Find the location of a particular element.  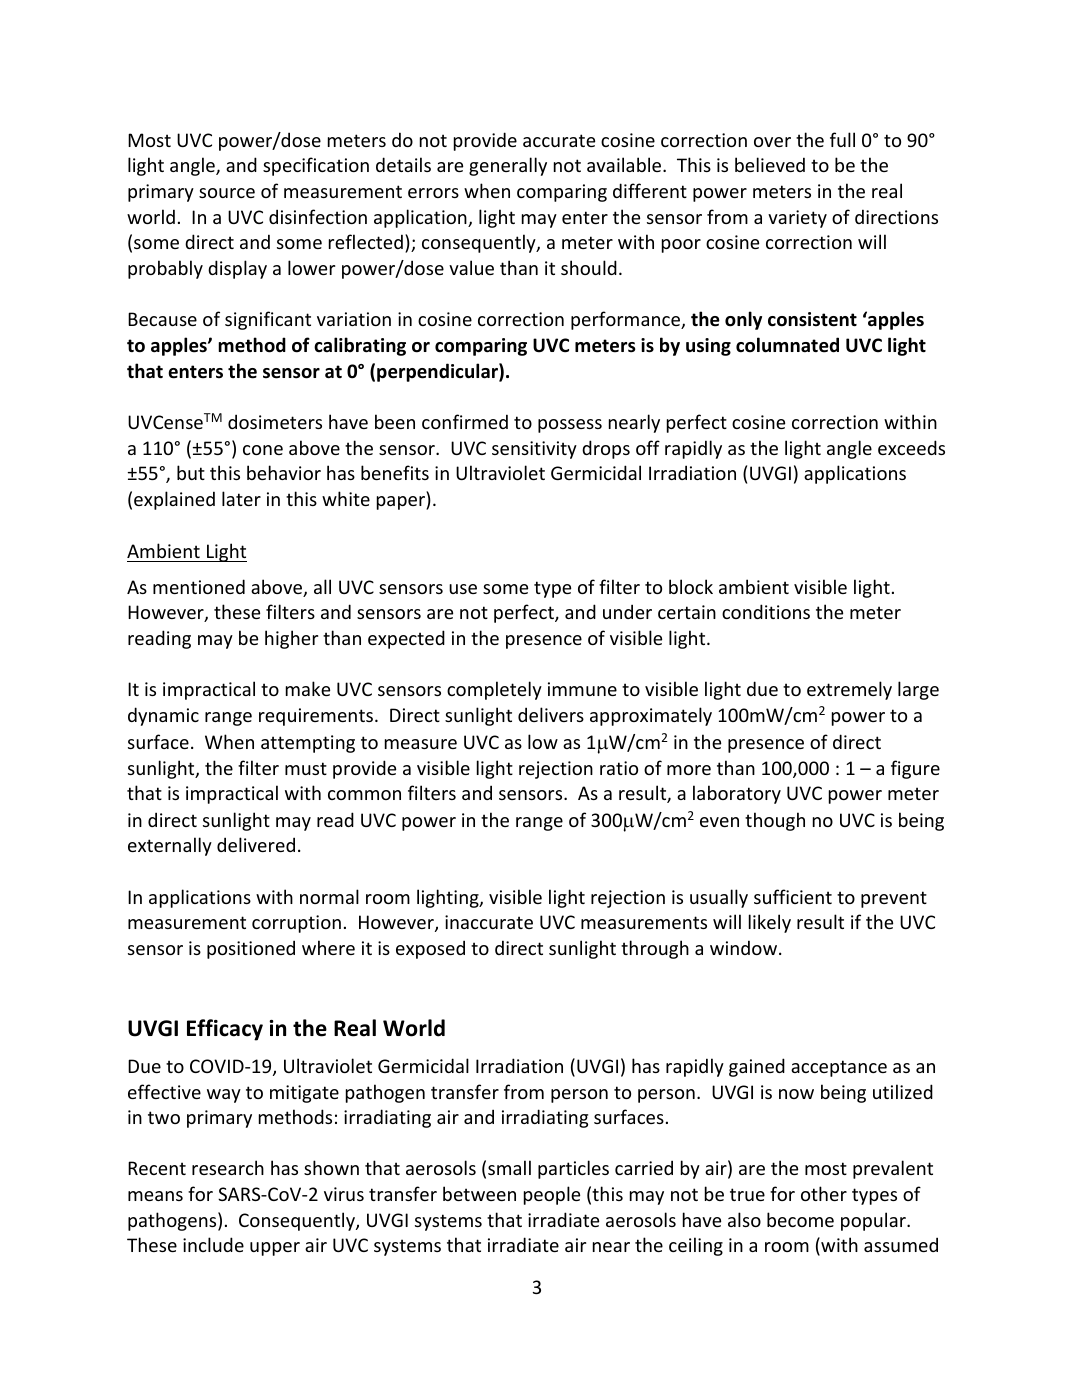

delivered is located at coordinates (256, 844).
